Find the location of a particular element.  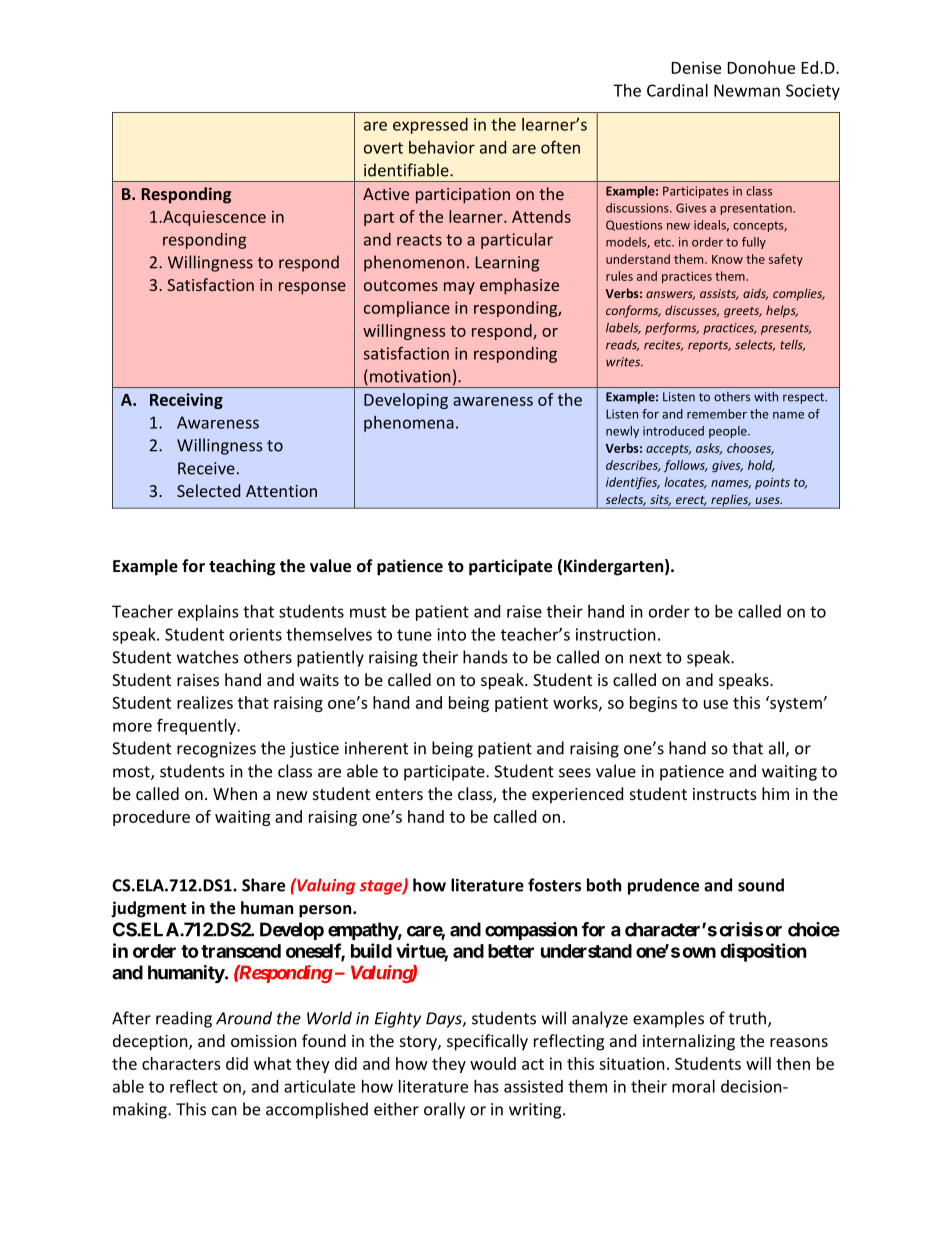

would is located at coordinates (493, 1063).
